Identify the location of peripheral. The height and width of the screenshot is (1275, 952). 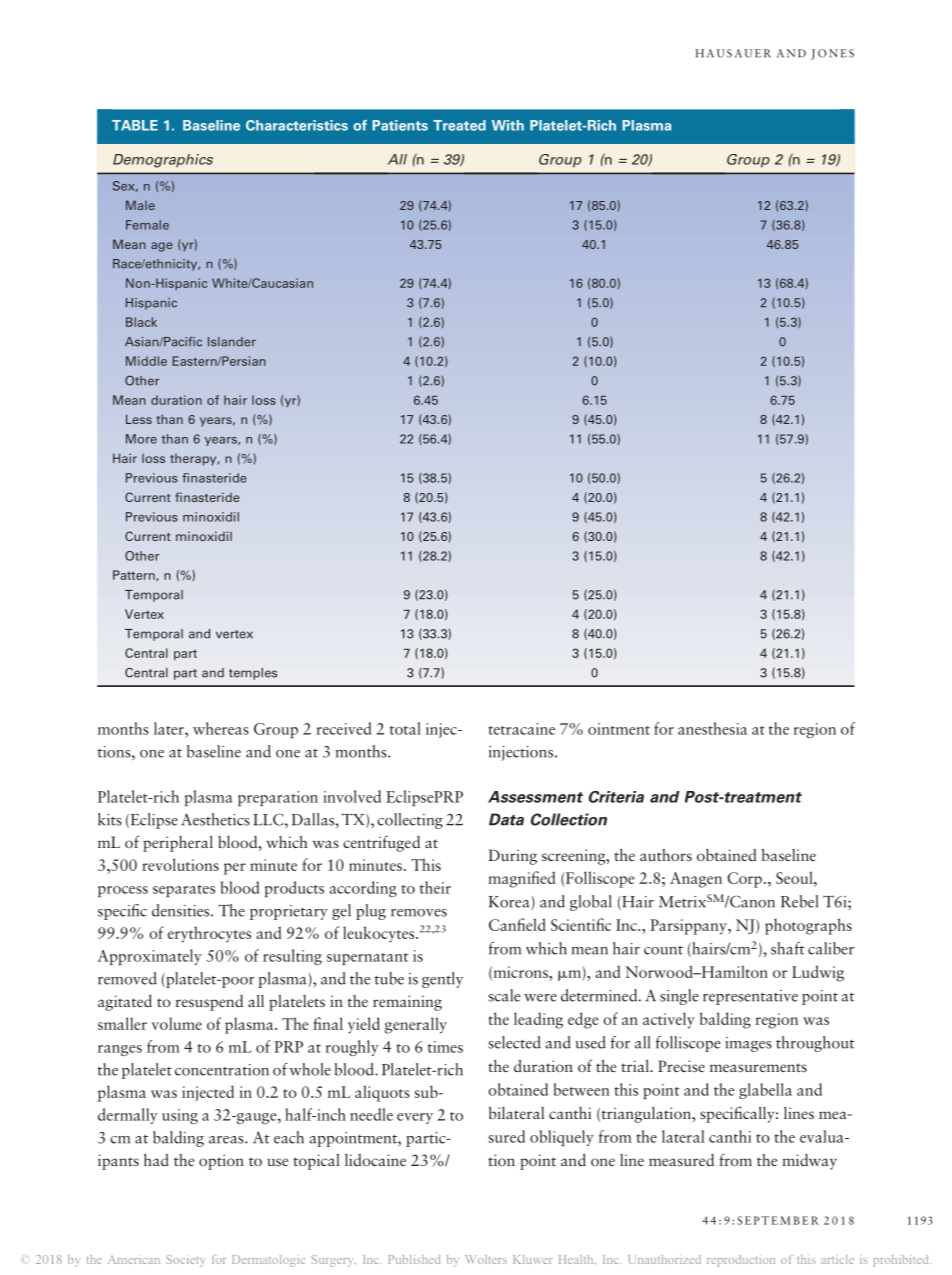
(178, 844).
